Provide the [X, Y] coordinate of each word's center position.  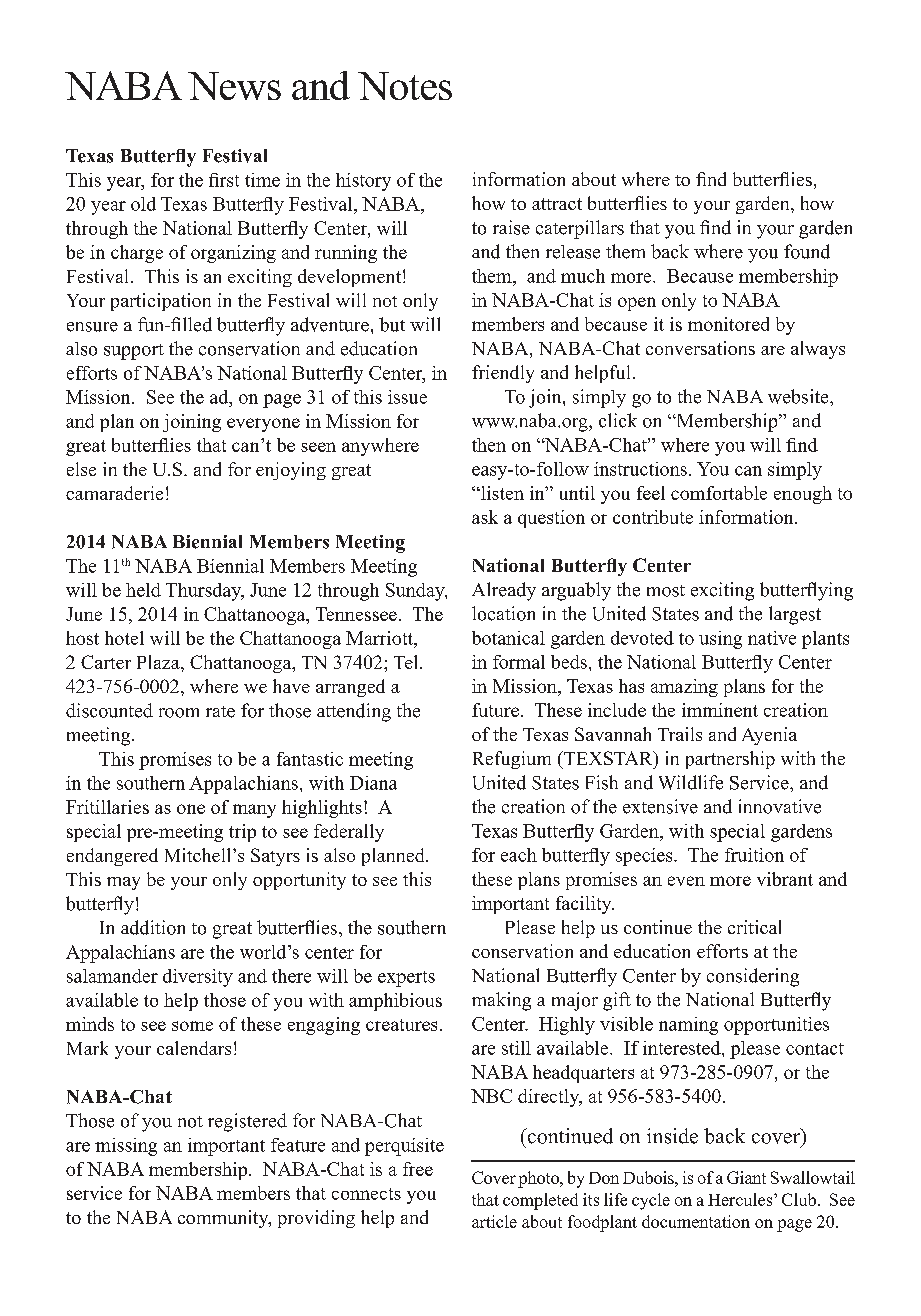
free [418, 1169]
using [720, 640]
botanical [508, 638]
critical [754, 927]
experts [406, 979]
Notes [405, 86]
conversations [700, 348]
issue [407, 397]
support [134, 352]
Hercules [741, 1199]
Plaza [159, 662]
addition [153, 927]
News [234, 86]
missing [126, 1147]
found [807, 251]
